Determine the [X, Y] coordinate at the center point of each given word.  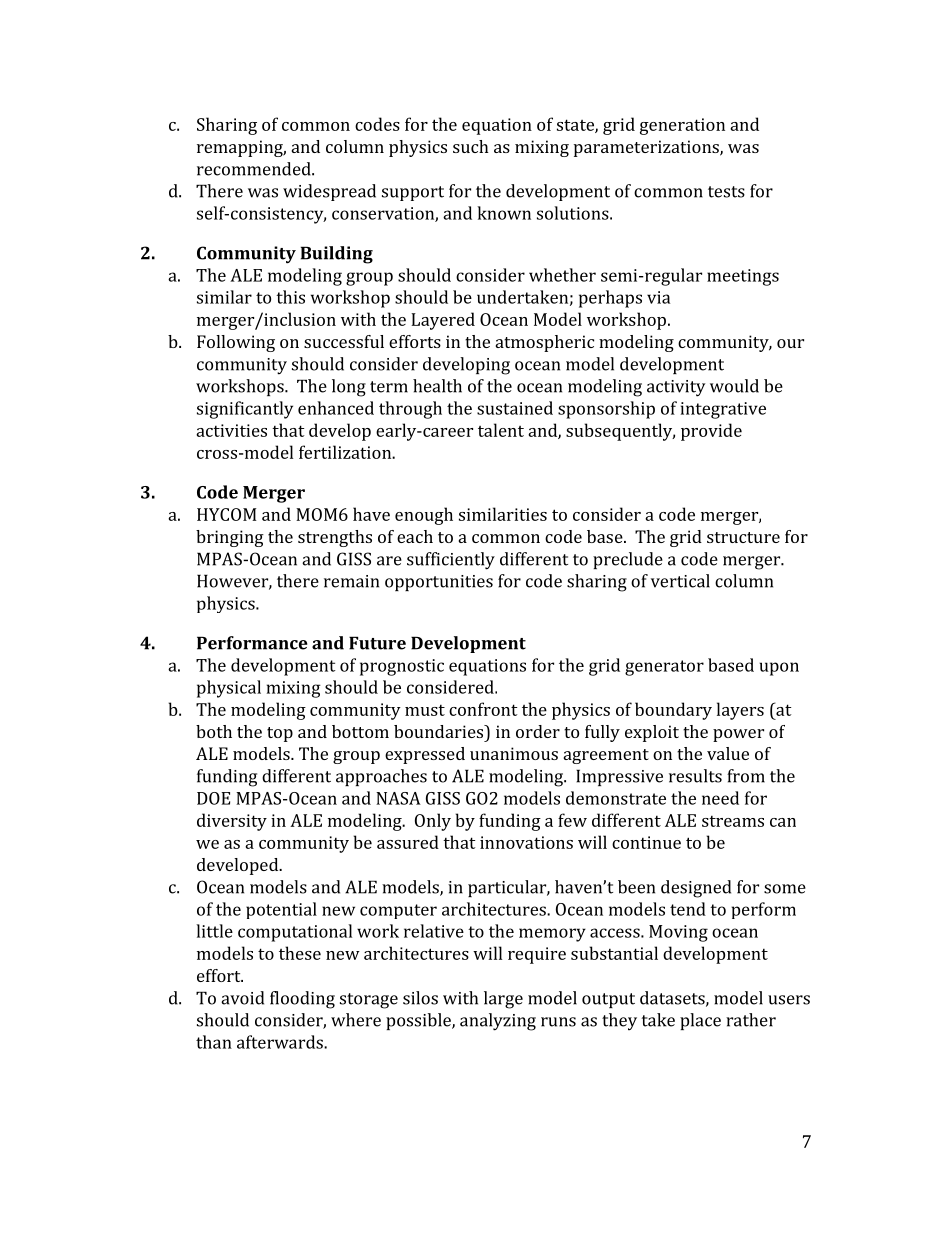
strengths [335, 538]
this [290, 297]
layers [740, 711]
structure [743, 537]
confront [483, 709]
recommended [255, 169]
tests [726, 192]
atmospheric [545, 343]
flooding [302, 1000]
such [471, 146]
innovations [526, 842]
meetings [743, 277]
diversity [232, 822]
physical [229, 689]
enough [424, 516]
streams [733, 821]
